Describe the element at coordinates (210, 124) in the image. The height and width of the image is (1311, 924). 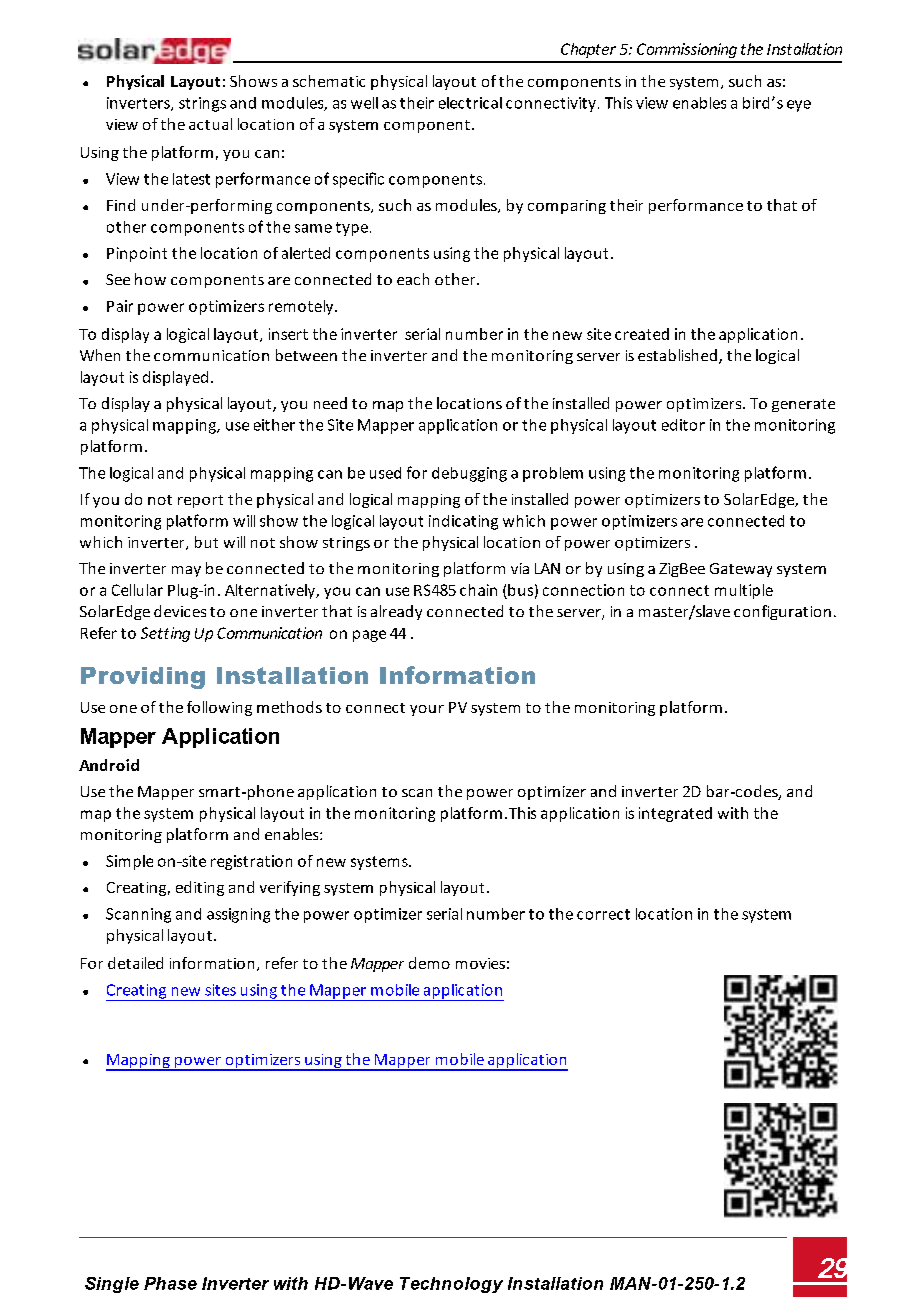
I see `actual` at that location.
